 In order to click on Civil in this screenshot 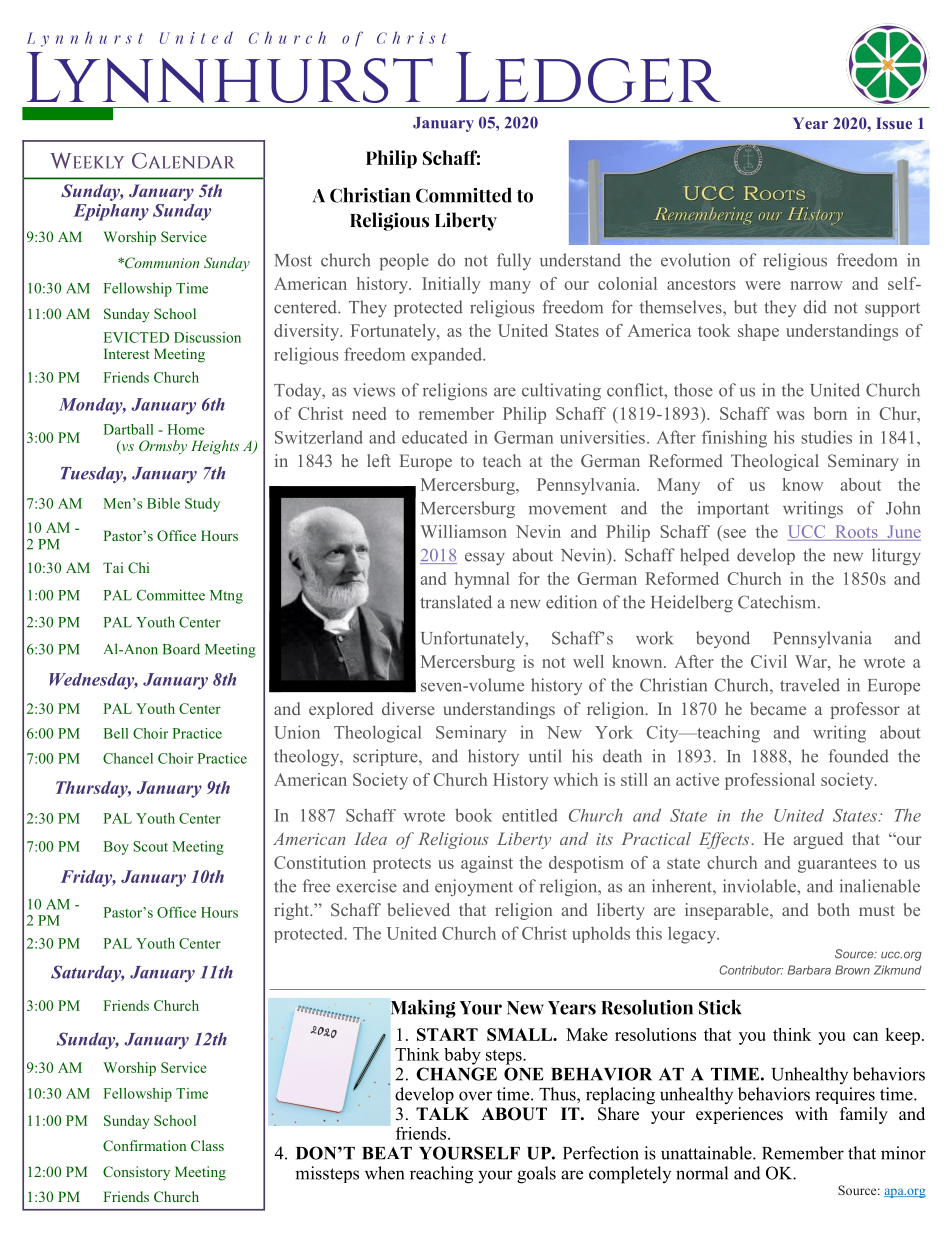, I will do `click(769, 661)`.
